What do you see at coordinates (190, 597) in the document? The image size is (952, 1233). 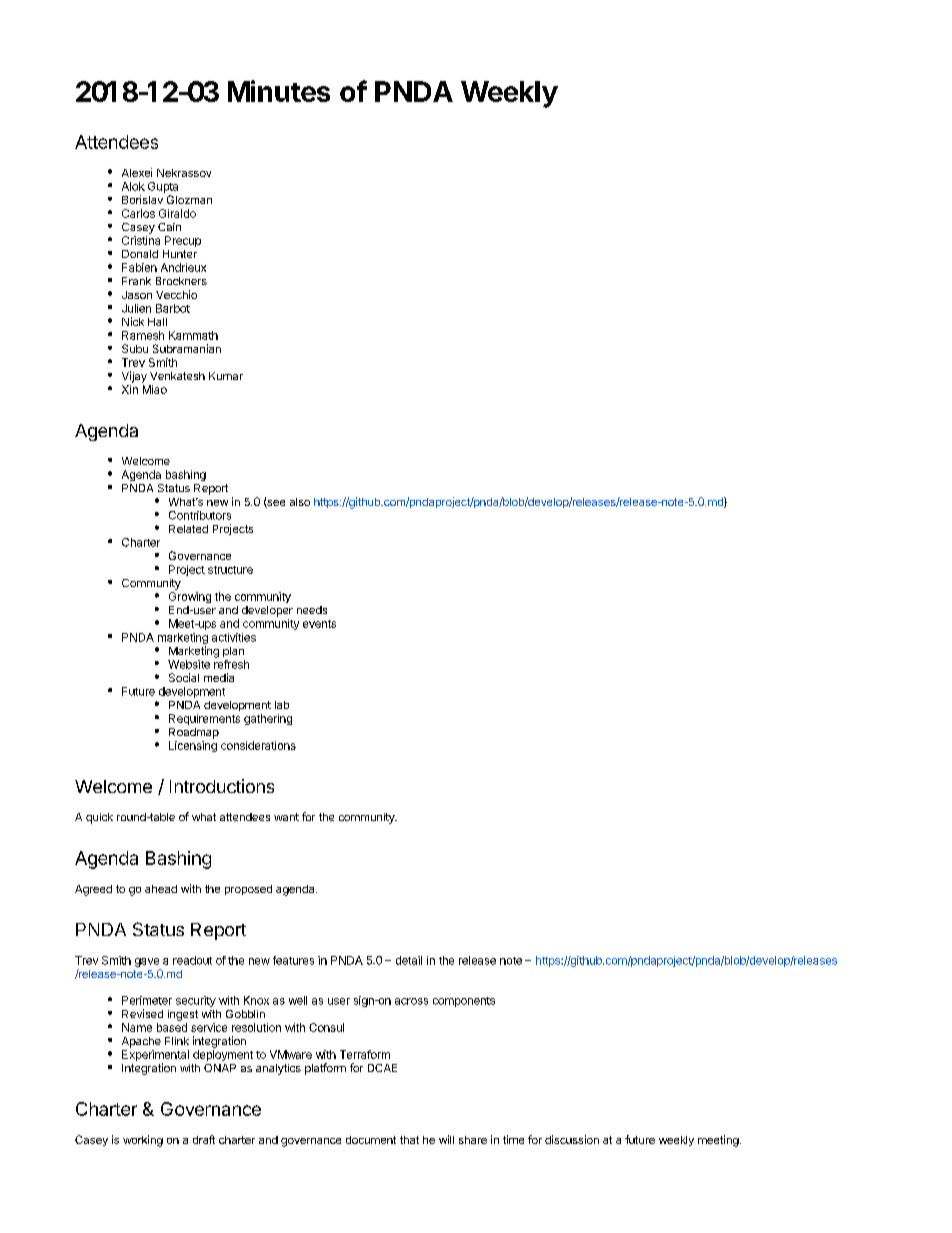 I see `Growing` at bounding box center [190, 597].
